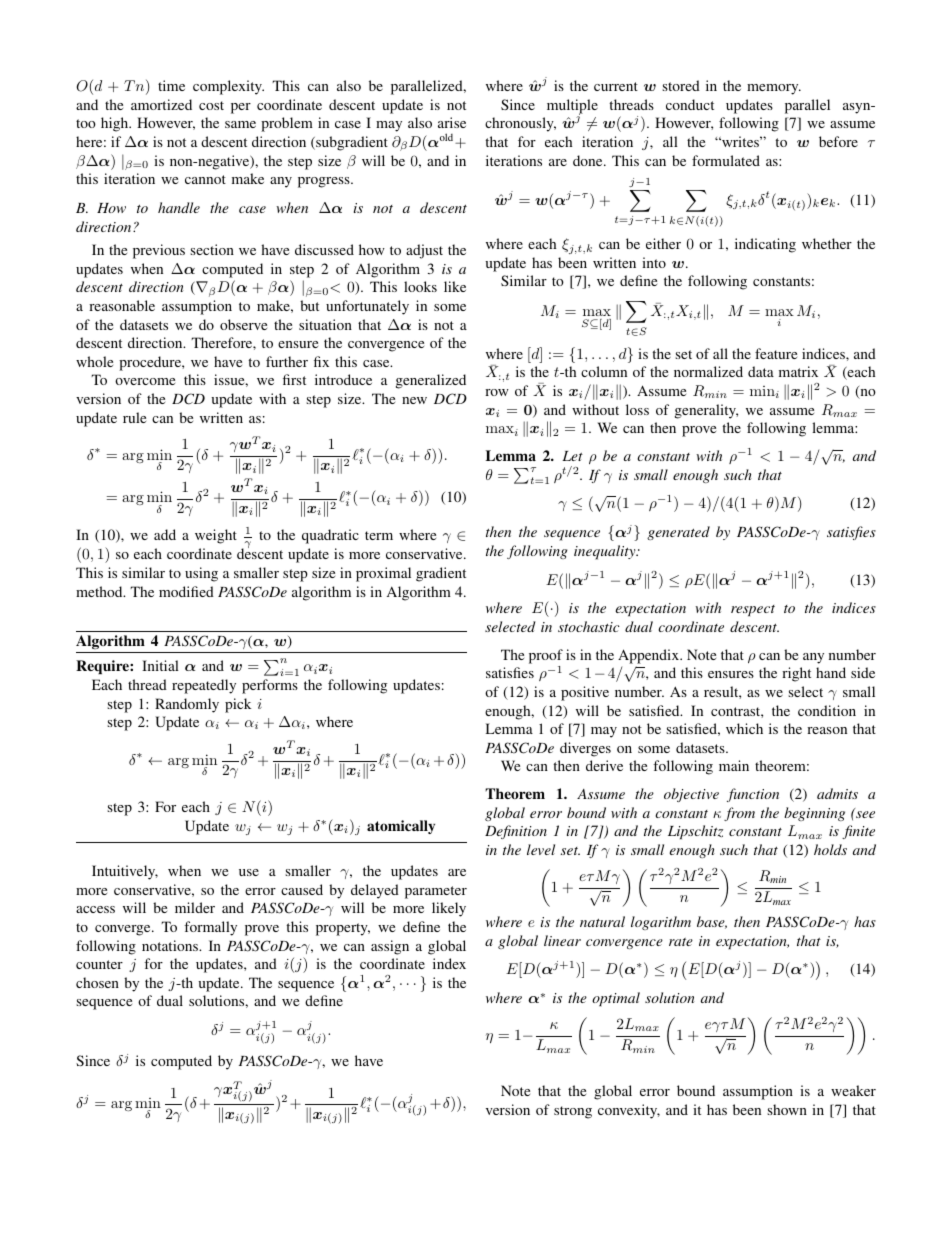 The width and height of the screenshot is (952, 1233). I want to click on chosen, so click(97, 982).
